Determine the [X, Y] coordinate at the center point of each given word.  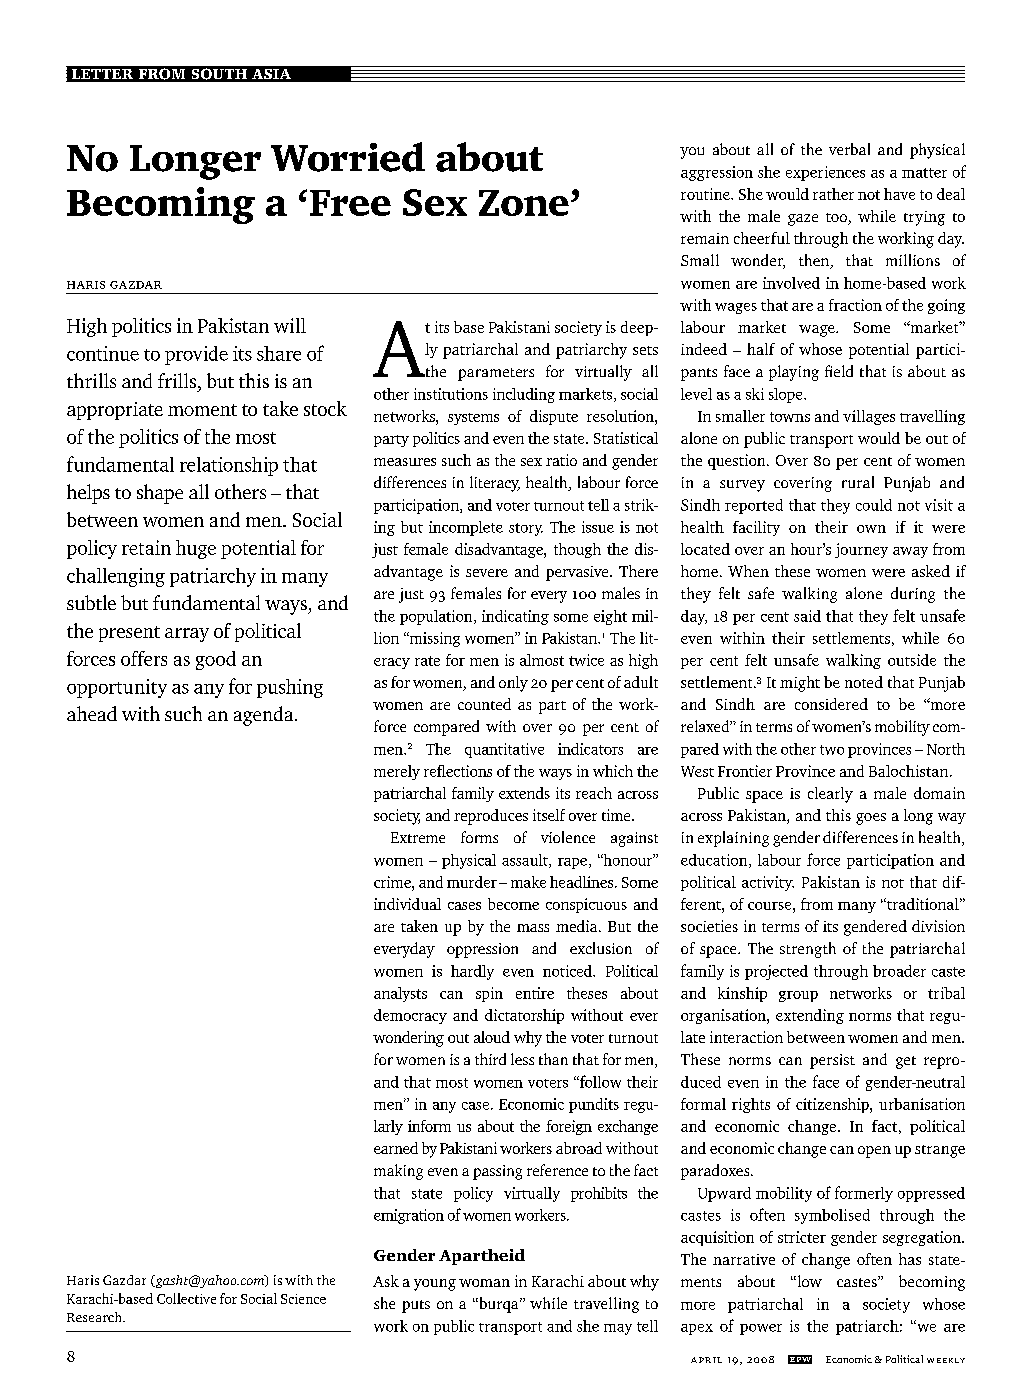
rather [833, 194]
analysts [400, 994]
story [526, 529]
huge [196, 549]
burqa [499, 1305]
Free [350, 203]
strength [808, 950]
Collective [186, 1298]
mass [533, 928]
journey [861, 550]
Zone [524, 203]
